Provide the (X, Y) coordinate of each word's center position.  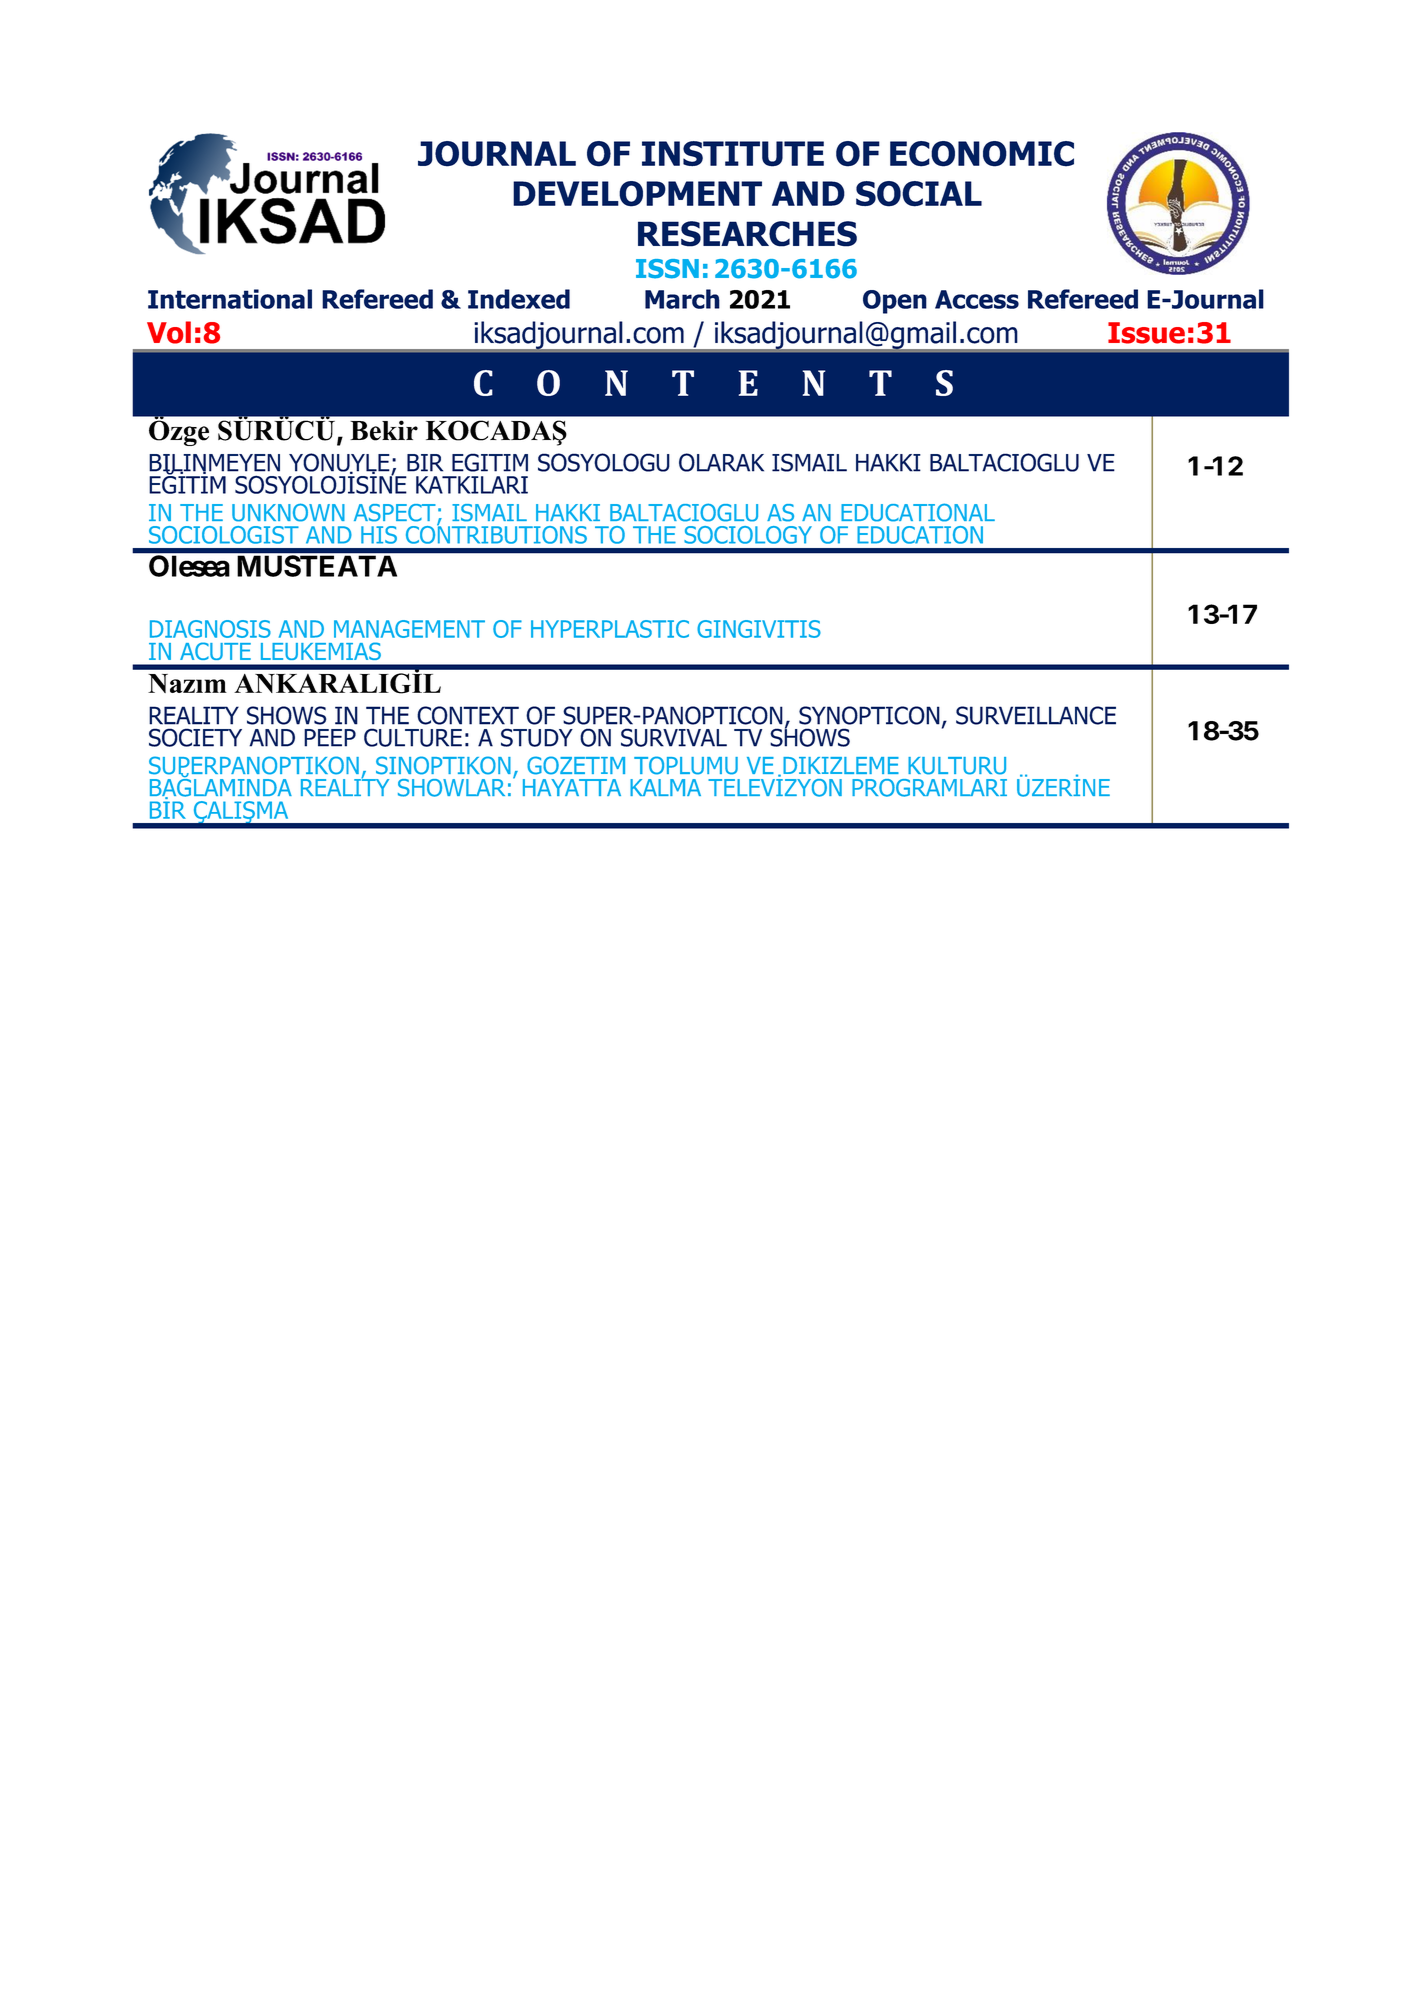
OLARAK (721, 462)
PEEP (330, 738)
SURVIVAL (674, 737)
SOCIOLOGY (748, 535)
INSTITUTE (733, 154)
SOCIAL (919, 194)
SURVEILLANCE (1036, 715)
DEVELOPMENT (637, 194)
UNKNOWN (288, 512)
